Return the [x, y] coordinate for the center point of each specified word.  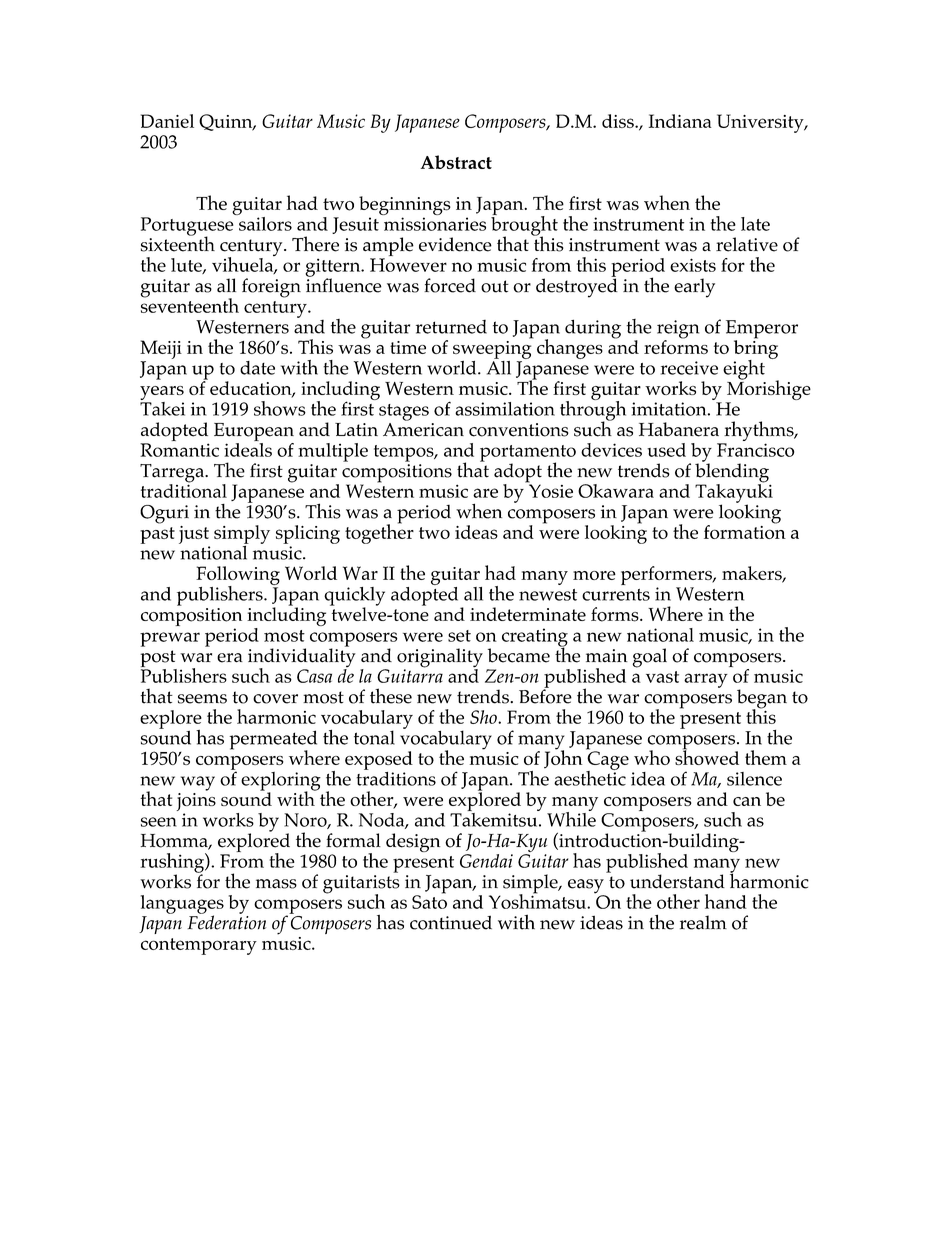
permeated [273, 741]
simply [242, 535]
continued [451, 922]
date [257, 368]
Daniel [167, 121]
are [485, 493]
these [391, 696]
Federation [227, 921]
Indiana [680, 121]
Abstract [456, 162]
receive [689, 368]
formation [745, 531]
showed [707, 756]
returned [451, 327]
